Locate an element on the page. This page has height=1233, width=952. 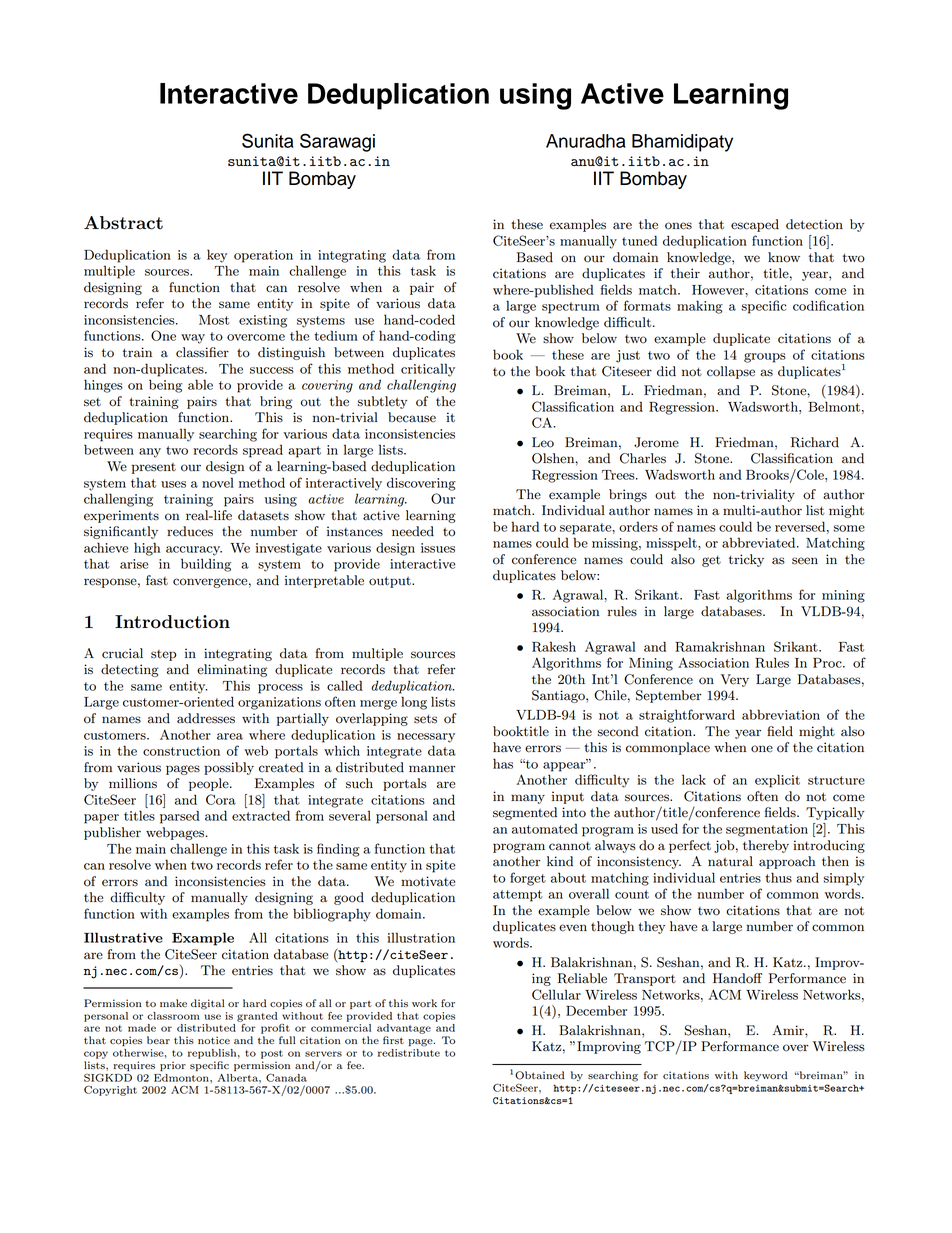
redistribute is located at coordinates (409, 1051).
